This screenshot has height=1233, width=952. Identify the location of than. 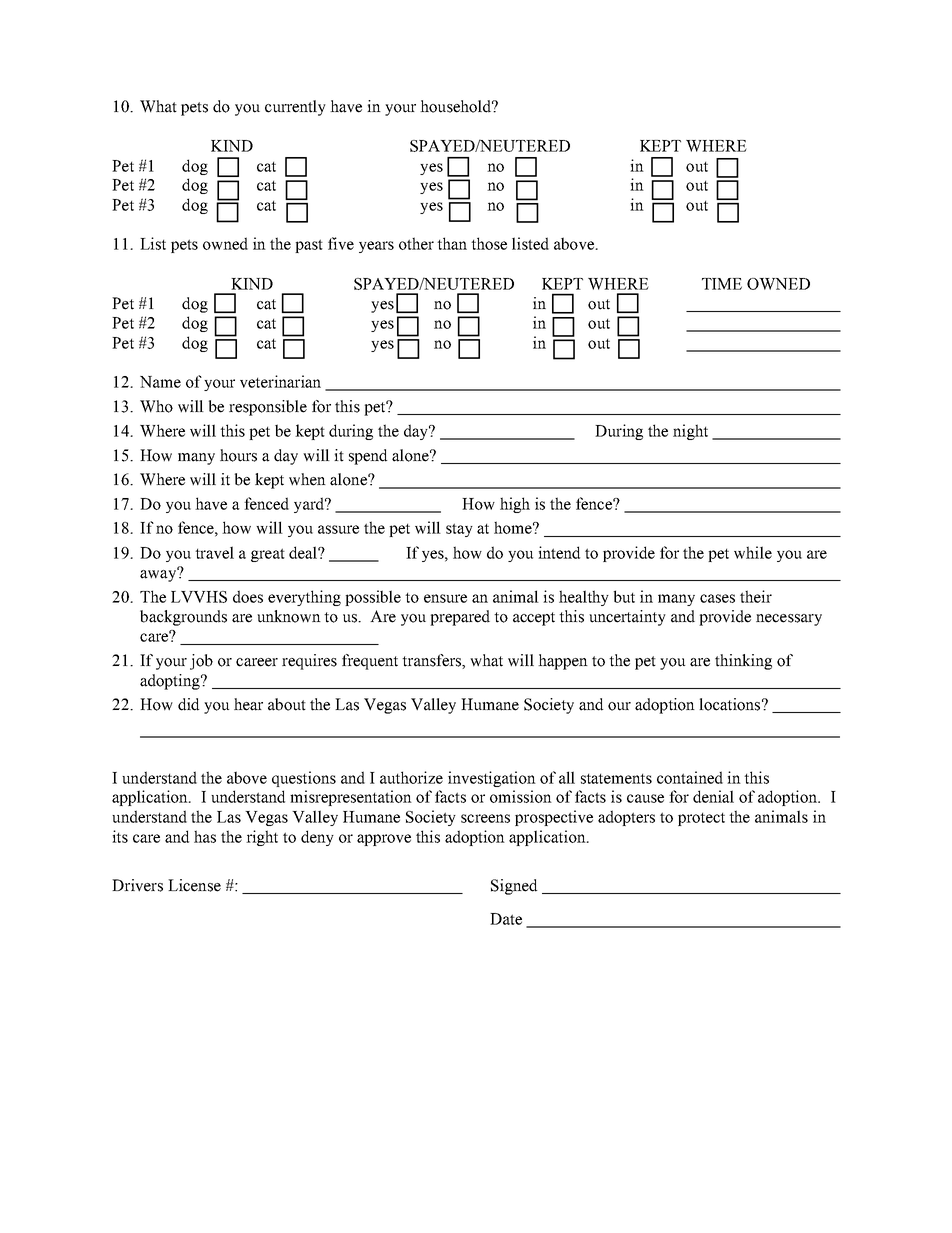
(452, 243).
